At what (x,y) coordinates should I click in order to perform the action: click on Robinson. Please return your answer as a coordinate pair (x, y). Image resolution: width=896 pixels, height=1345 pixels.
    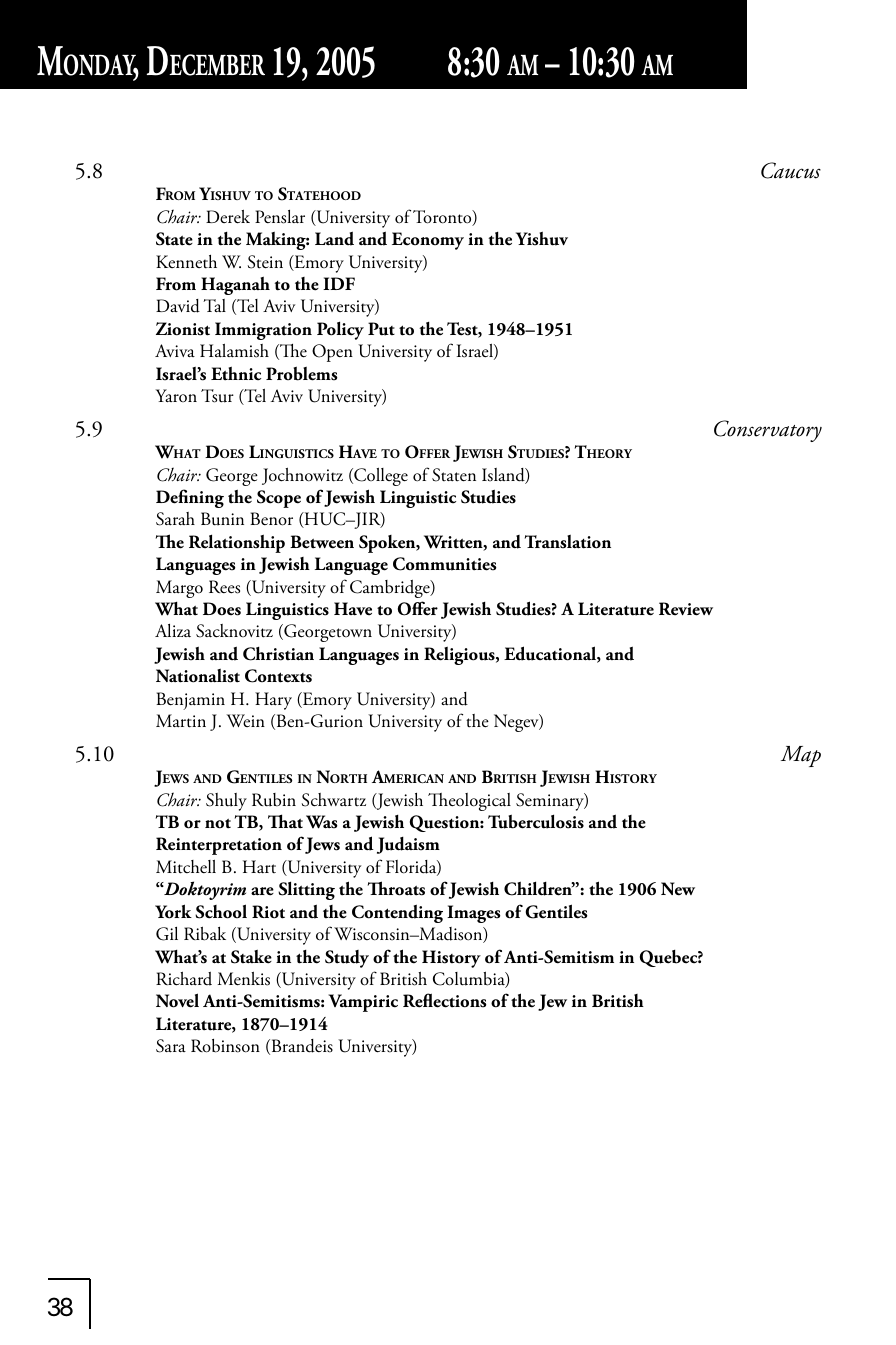
    Looking at the image, I should click on (225, 1046).
